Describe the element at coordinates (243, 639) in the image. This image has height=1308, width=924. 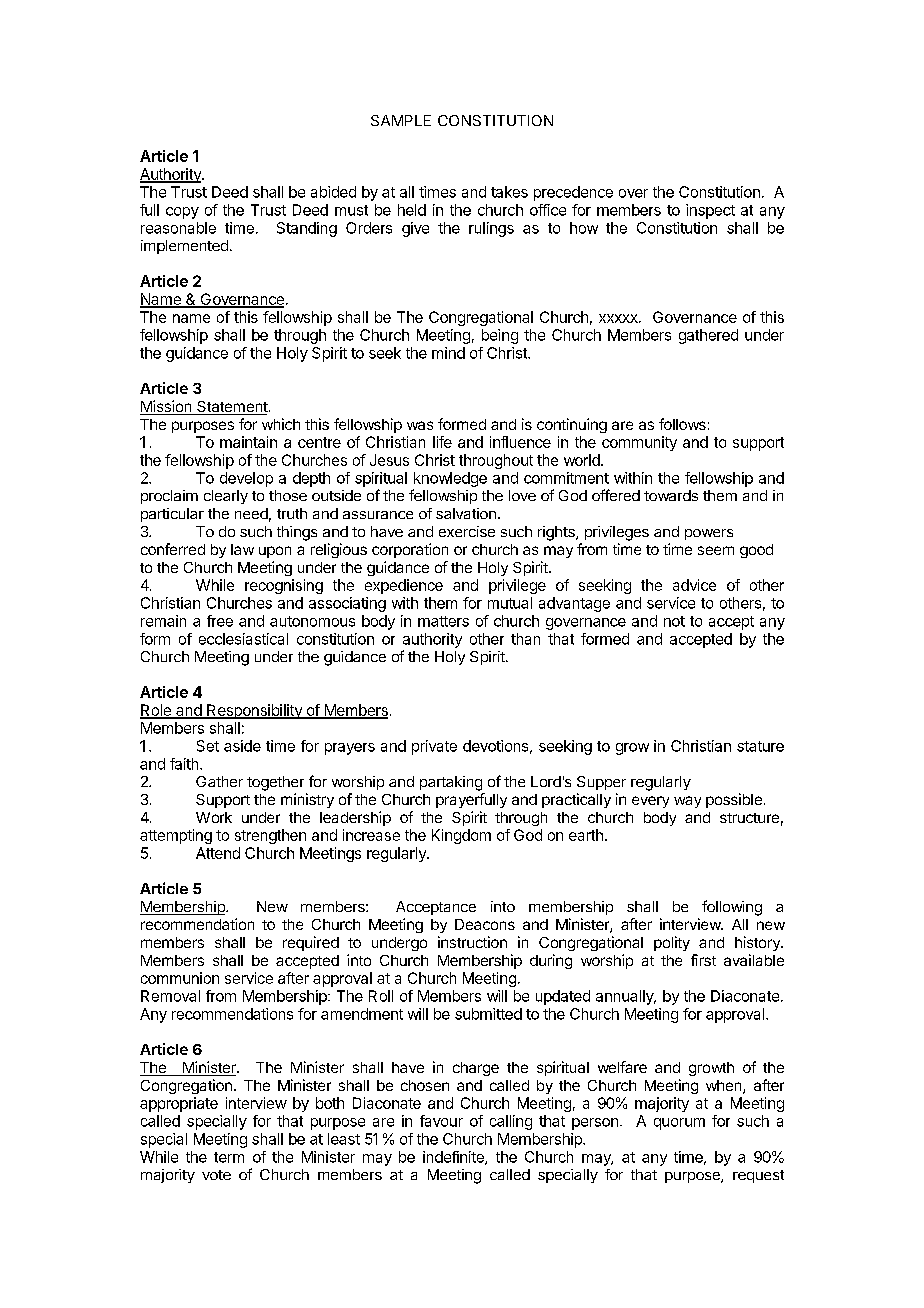
I see `ecclesiastical` at that location.
